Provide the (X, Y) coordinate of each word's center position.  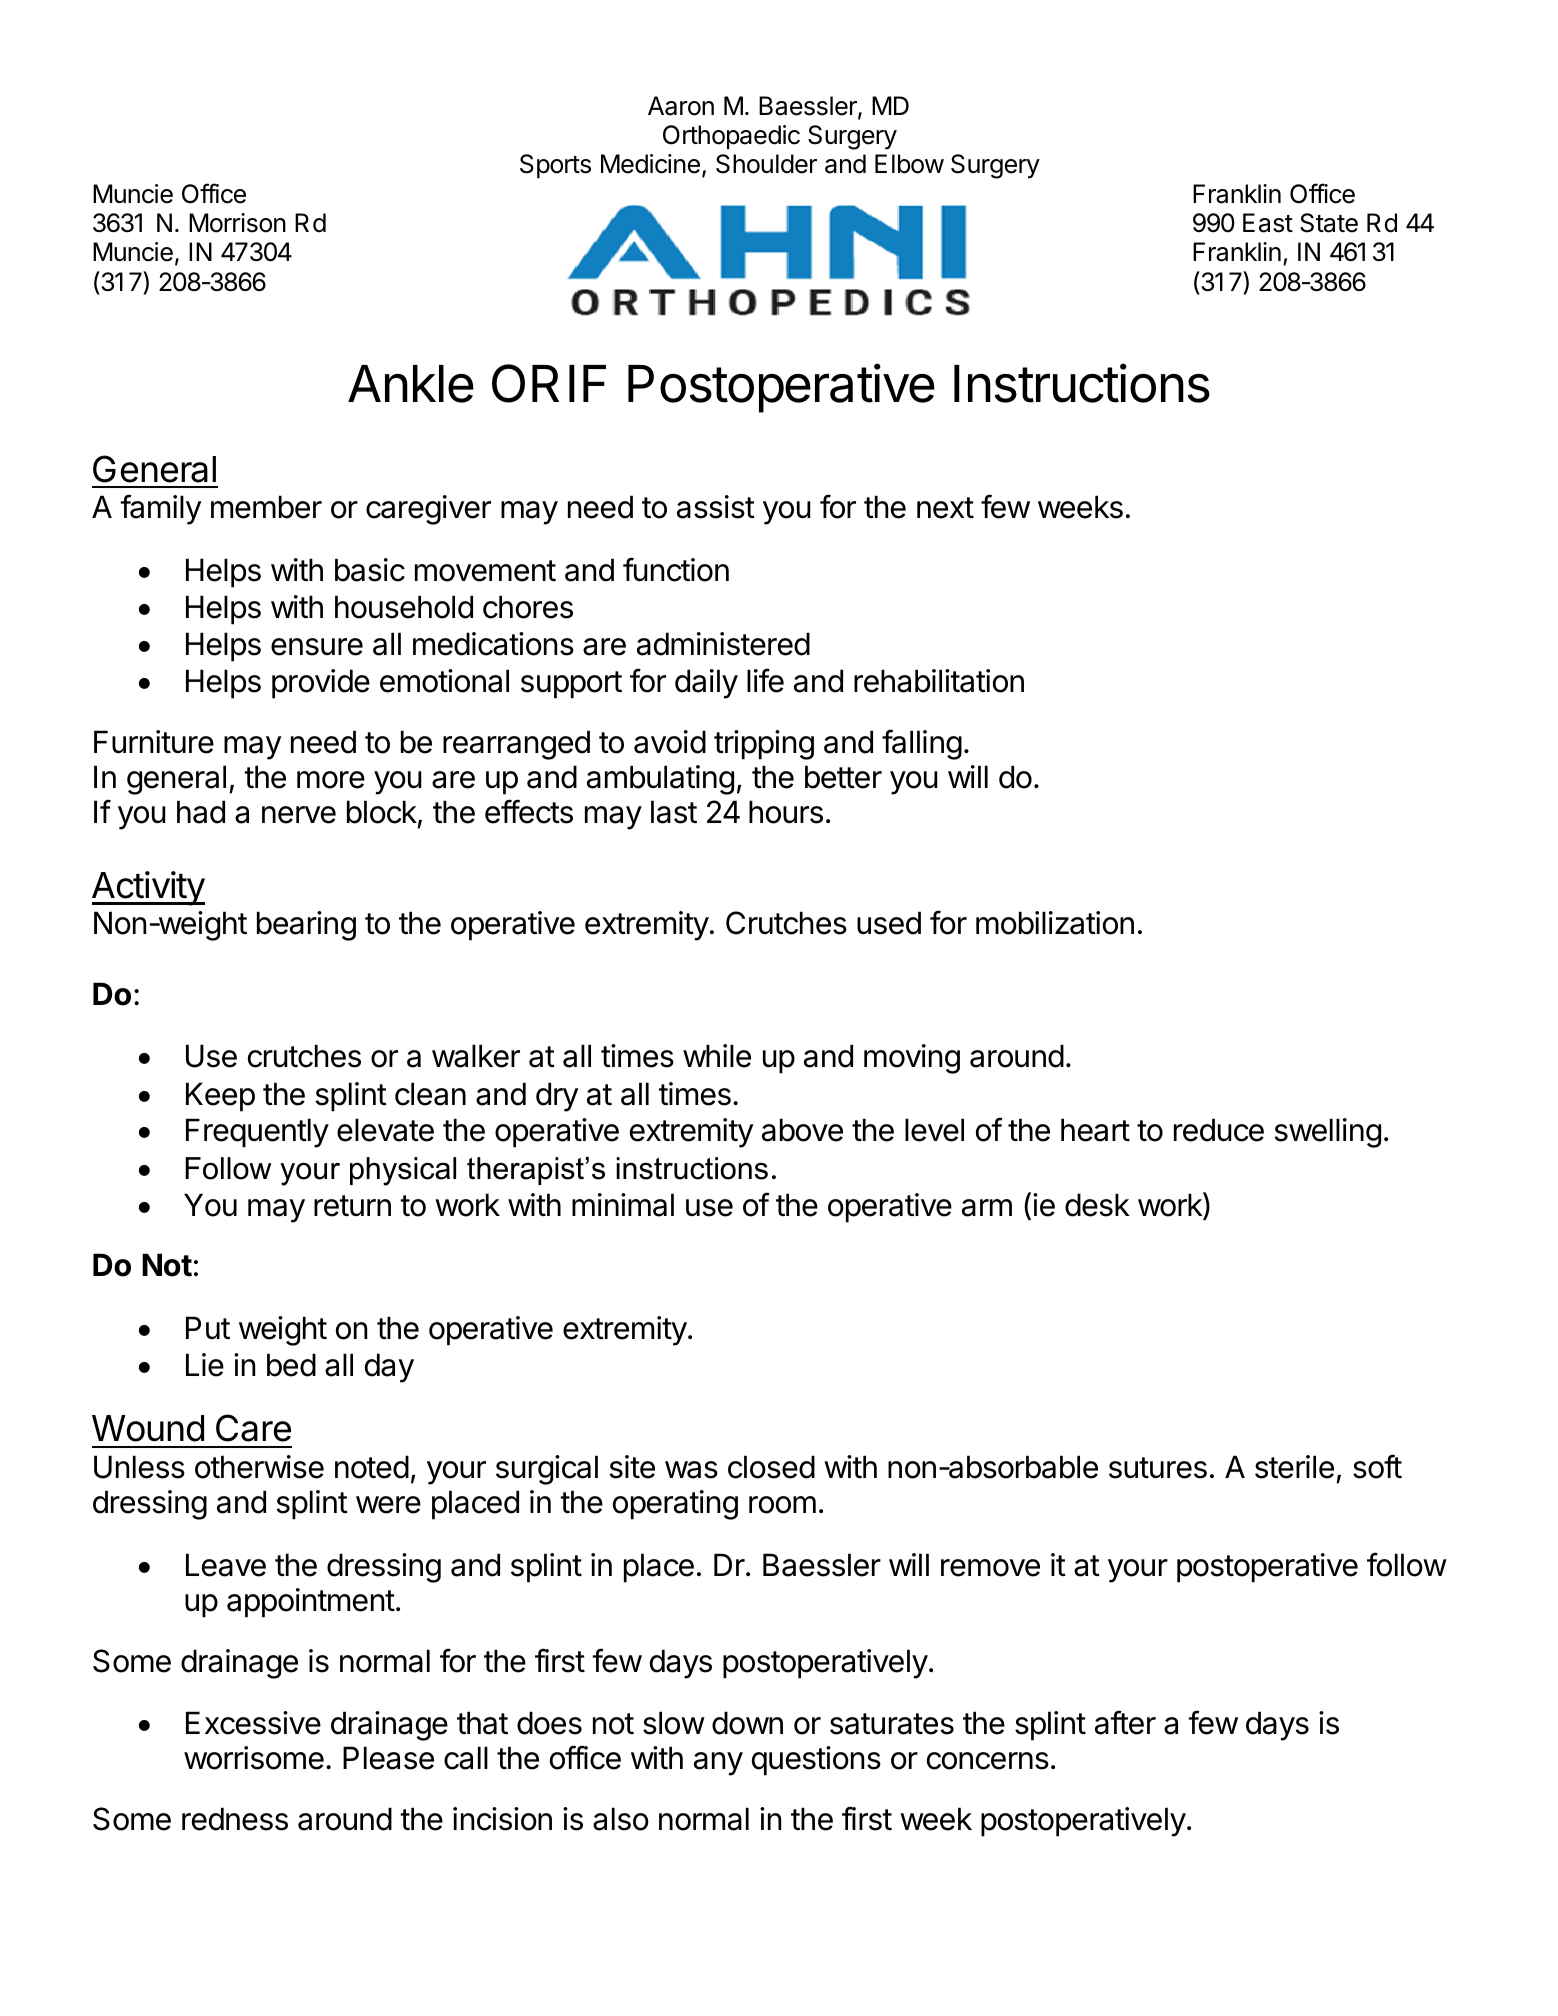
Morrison (237, 223)
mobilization (1055, 923)
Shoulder (766, 164)
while (717, 1056)
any (718, 1764)
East (1268, 223)
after (1125, 1722)
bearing (306, 926)
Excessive (253, 1723)
